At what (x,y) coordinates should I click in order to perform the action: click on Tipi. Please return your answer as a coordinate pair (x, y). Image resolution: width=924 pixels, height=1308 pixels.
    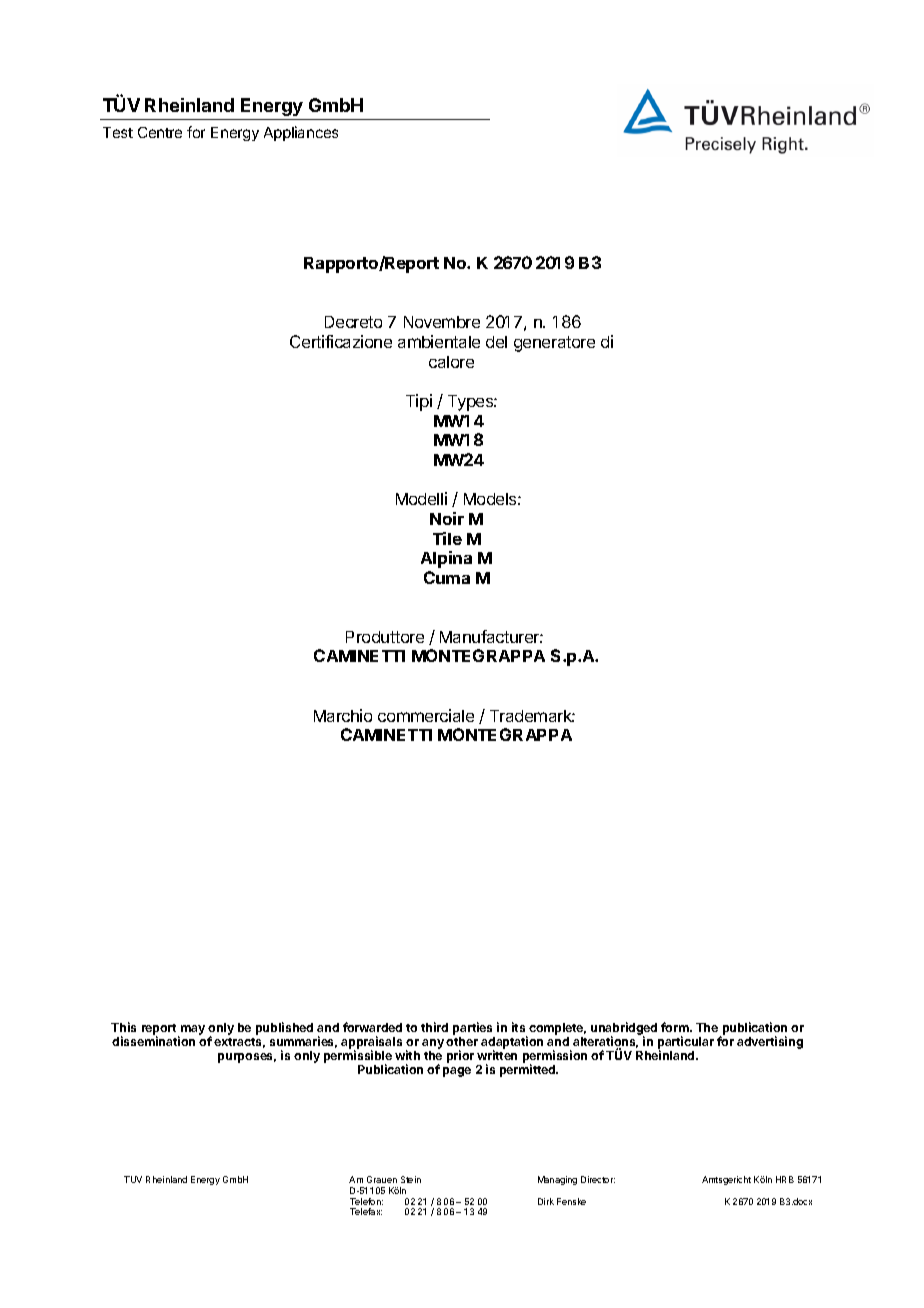
    Looking at the image, I should click on (419, 402).
